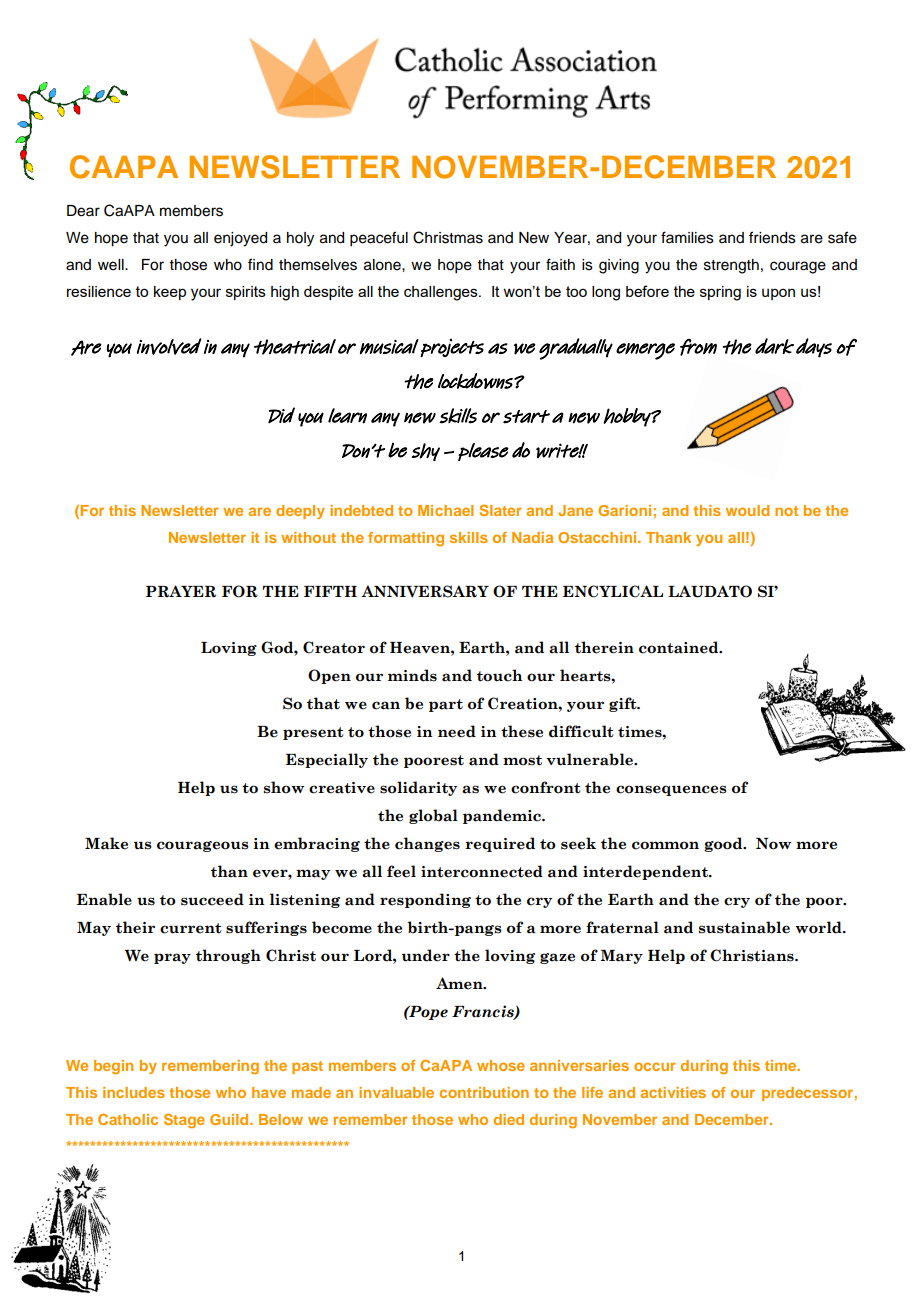  Describe the element at coordinates (445, 510) in the page. I see `Michael` at that location.
